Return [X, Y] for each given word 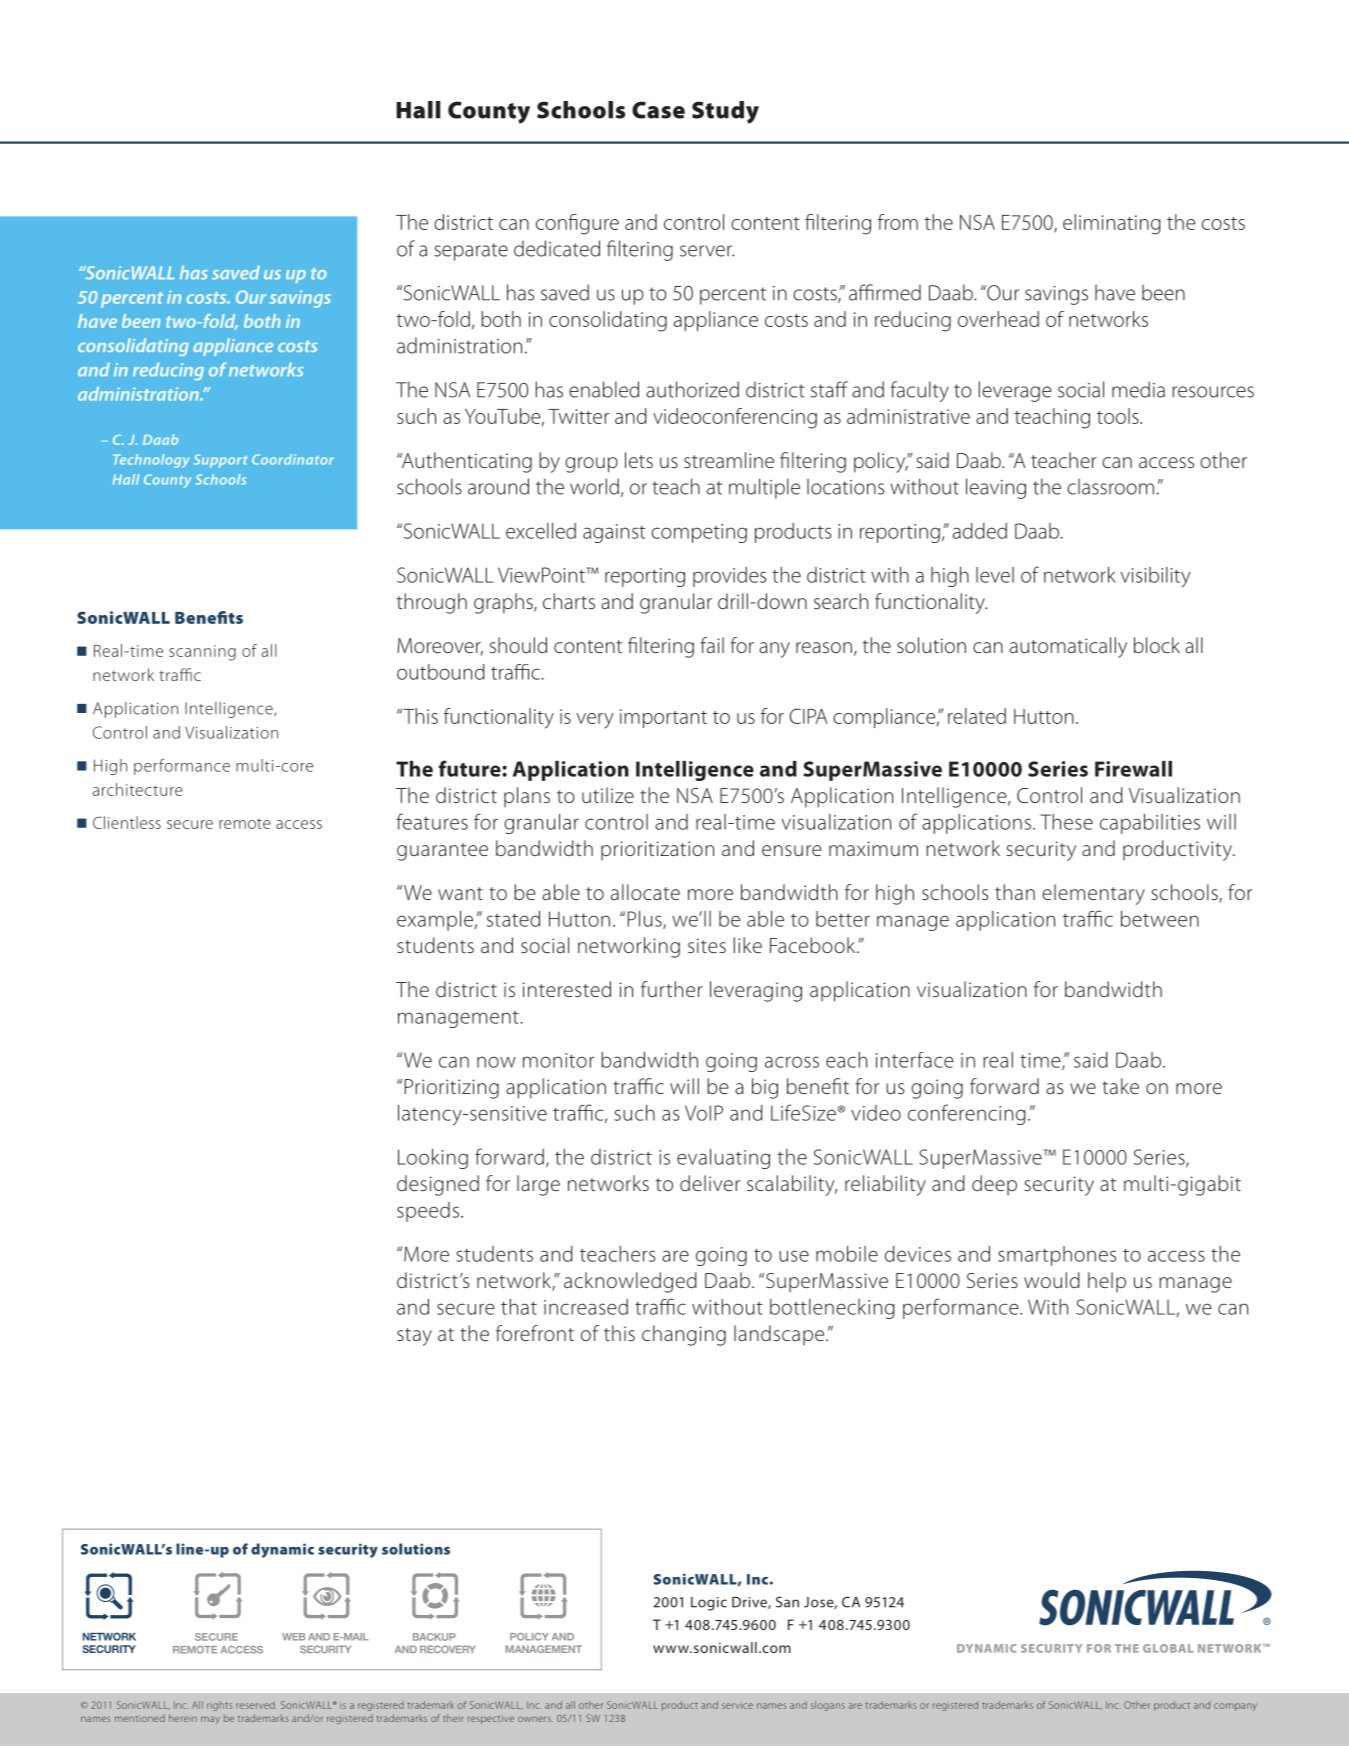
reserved [256, 1705]
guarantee [442, 852]
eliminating [1112, 224]
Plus [646, 920]
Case [658, 110]
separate [471, 252]
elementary [1093, 894]
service [737, 1706]
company [1235, 1707]
